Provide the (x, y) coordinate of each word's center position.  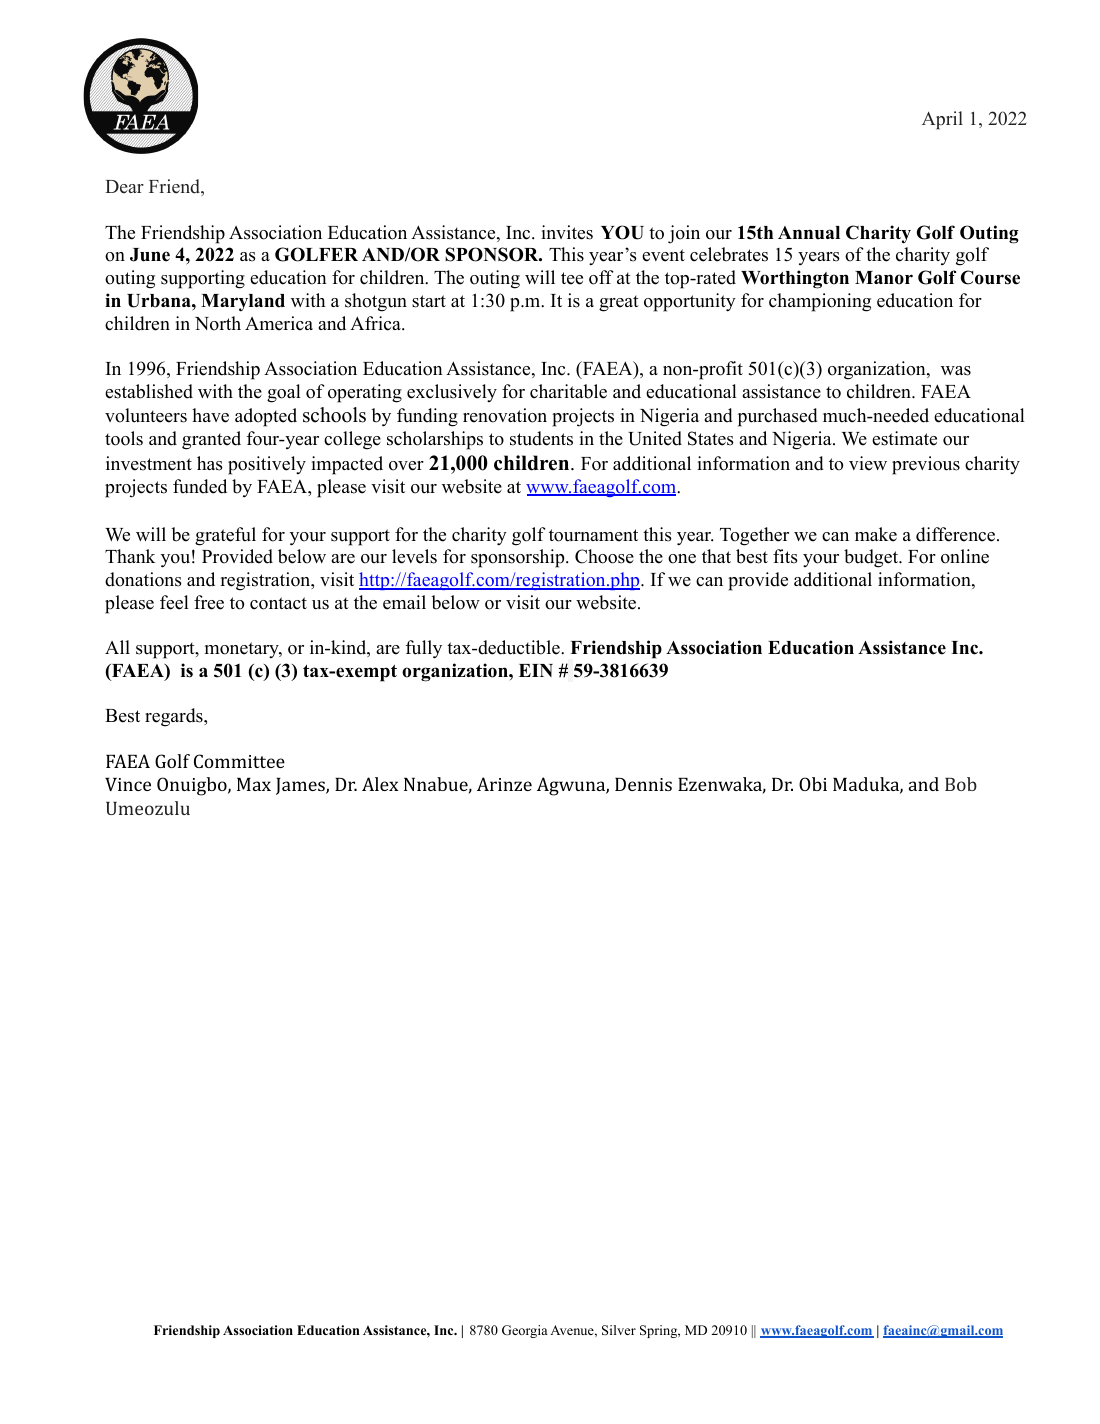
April (942, 120)
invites (567, 232)
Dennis (643, 784)
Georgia (525, 1331)
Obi (813, 784)
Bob (961, 784)
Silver (619, 1330)
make (876, 534)
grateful (225, 536)
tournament (593, 535)
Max (254, 784)
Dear (124, 187)
